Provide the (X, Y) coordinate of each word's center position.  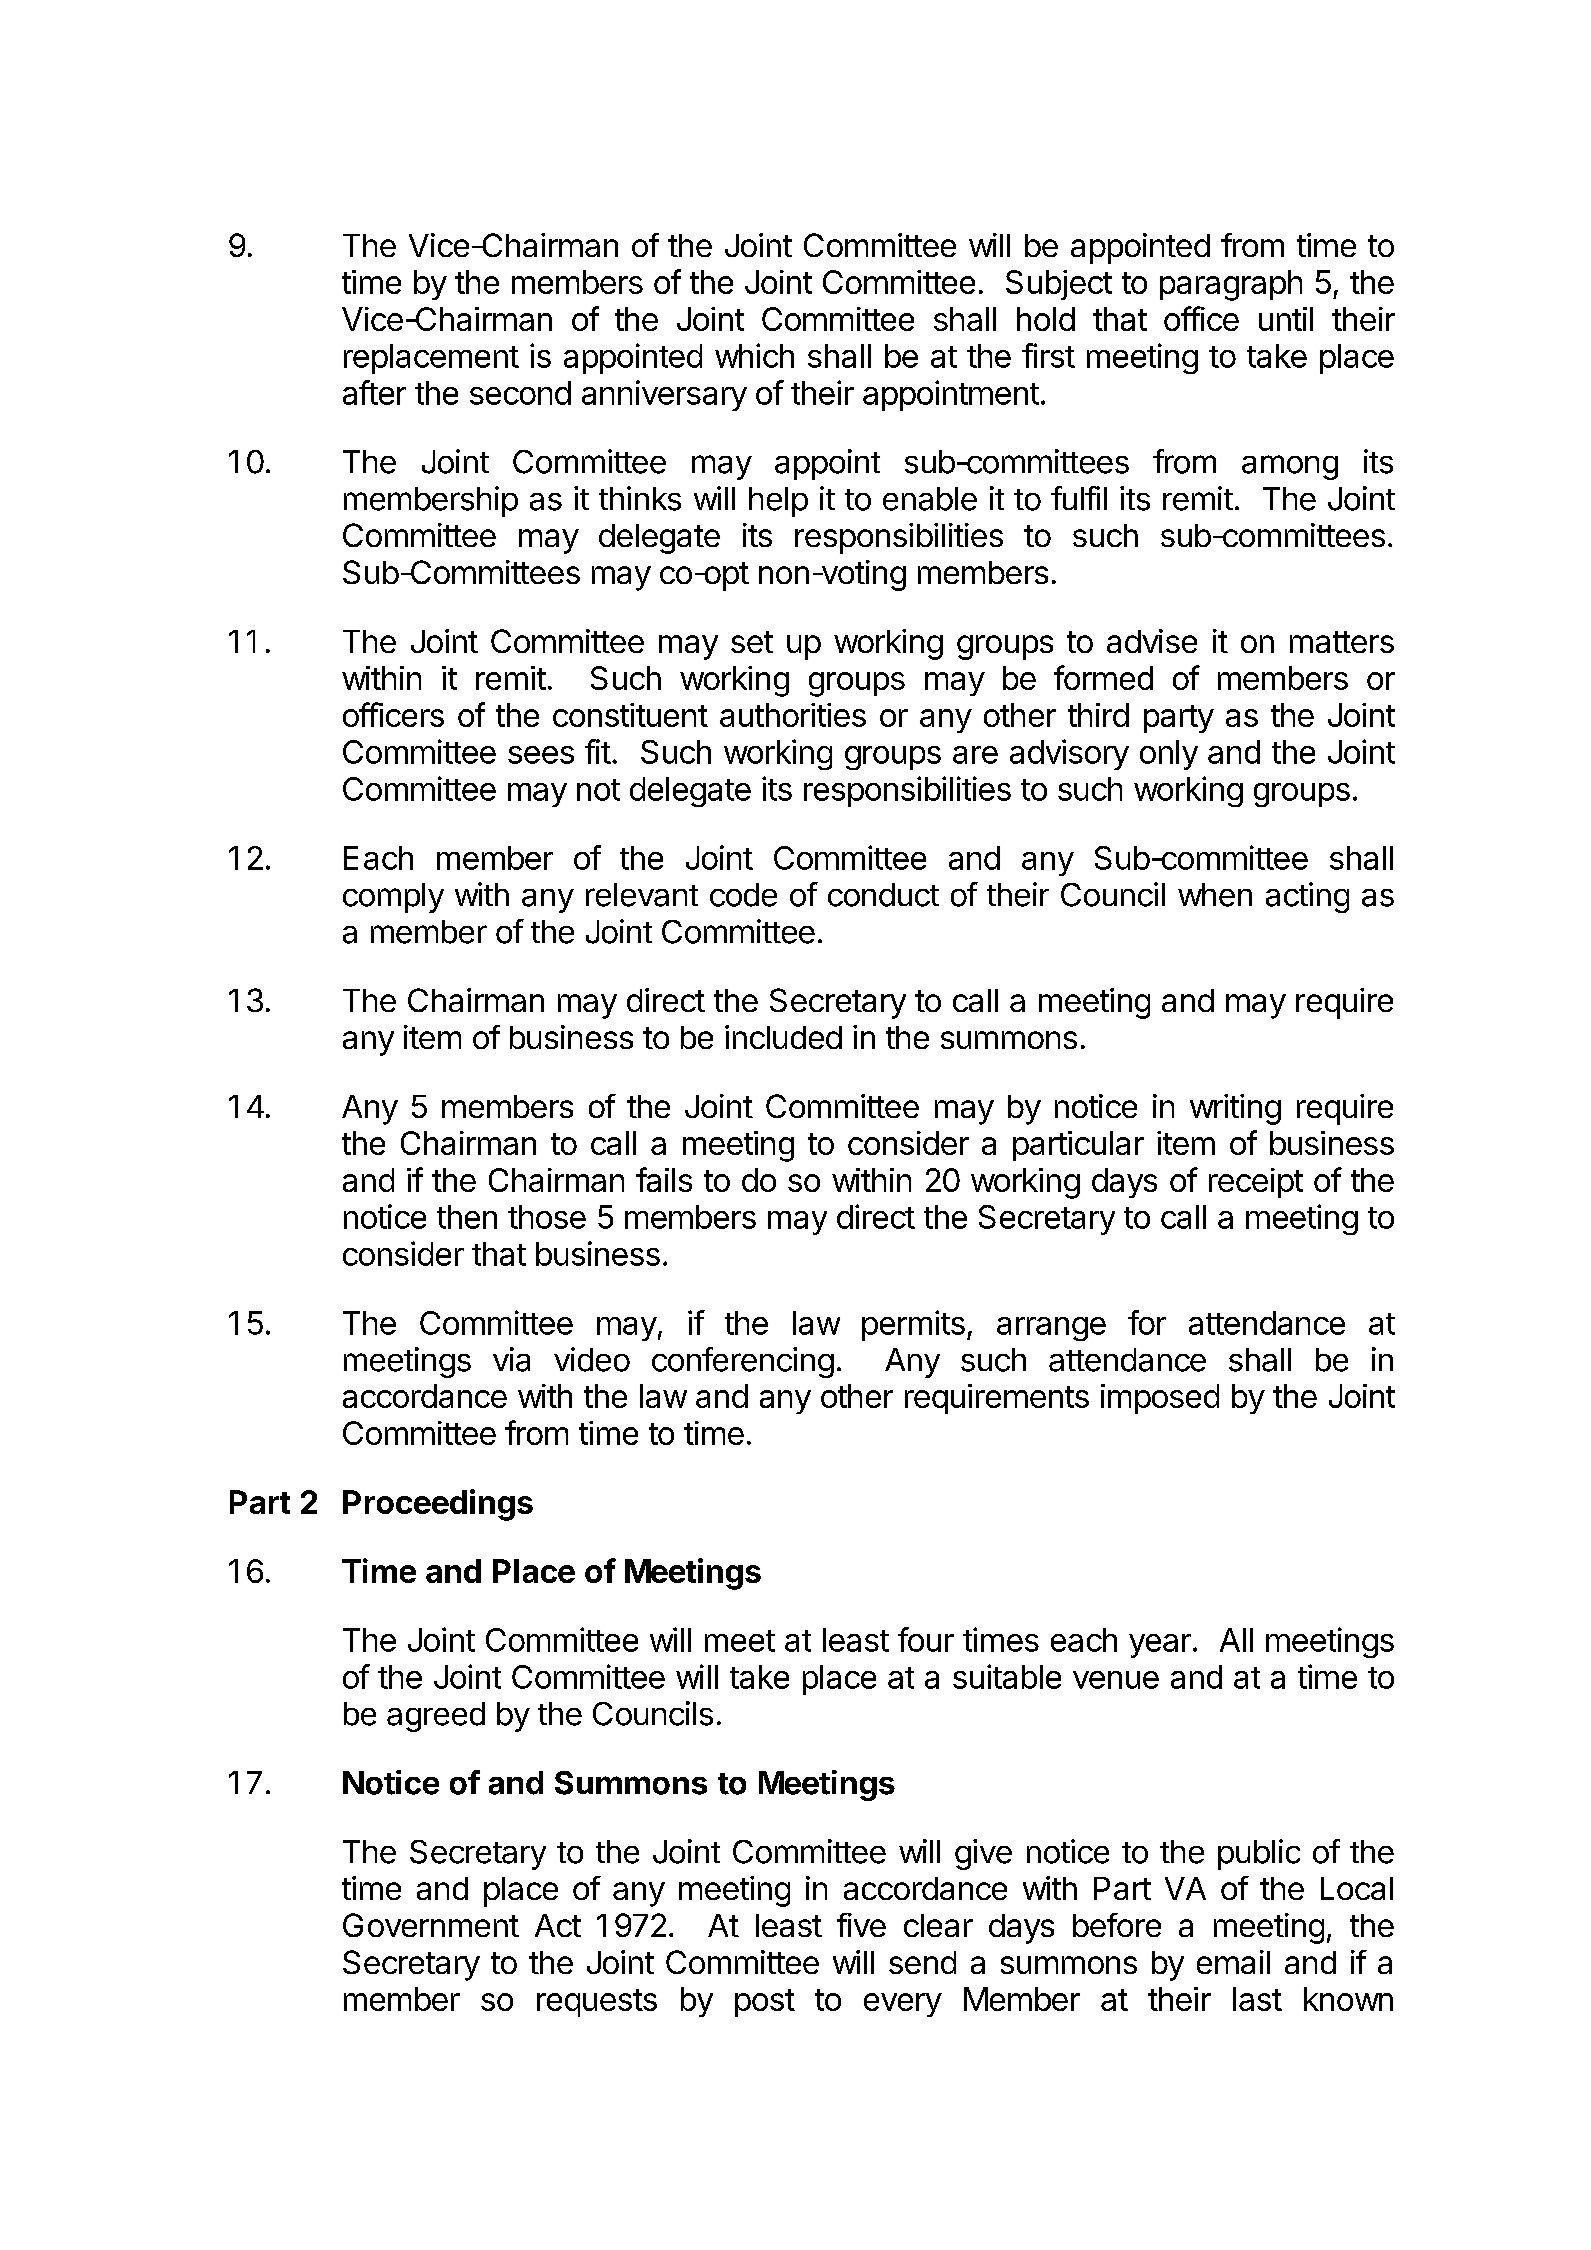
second (520, 393)
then (467, 1217)
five (861, 1925)
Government (431, 1925)
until (1286, 319)
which (754, 355)
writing (1235, 1109)
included (783, 1037)
